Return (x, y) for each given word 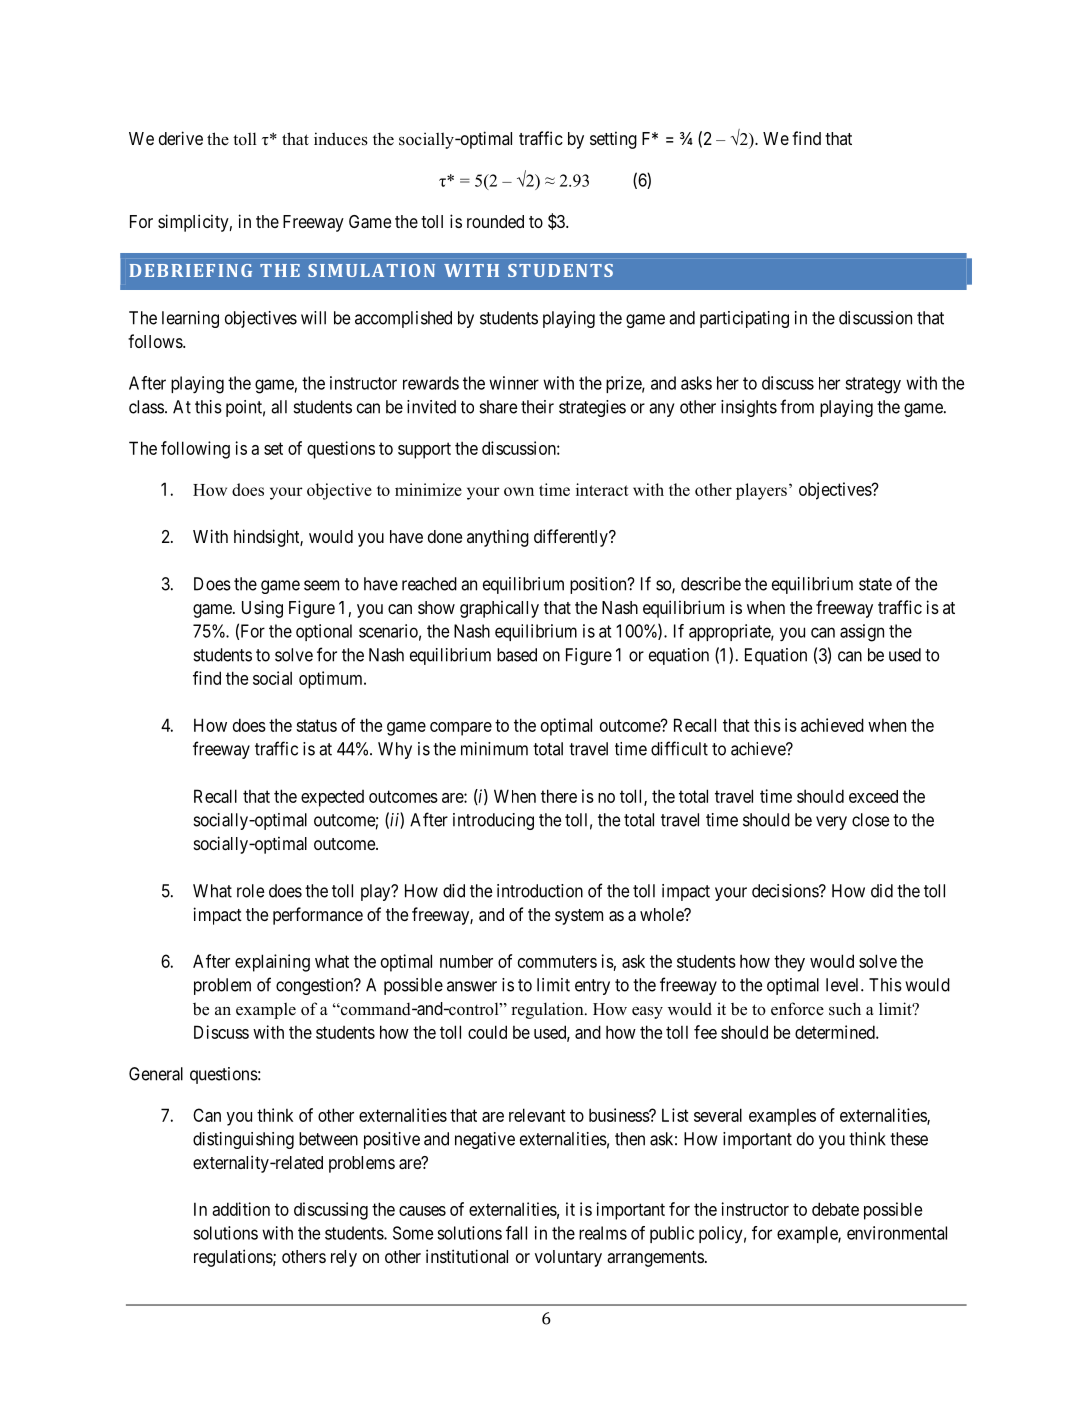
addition (241, 1209)
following (195, 450)
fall (516, 1233)
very (831, 823)
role (251, 891)
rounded (495, 221)
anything (498, 538)
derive (181, 138)
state (875, 584)
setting (613, 140)
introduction (540, 891)
